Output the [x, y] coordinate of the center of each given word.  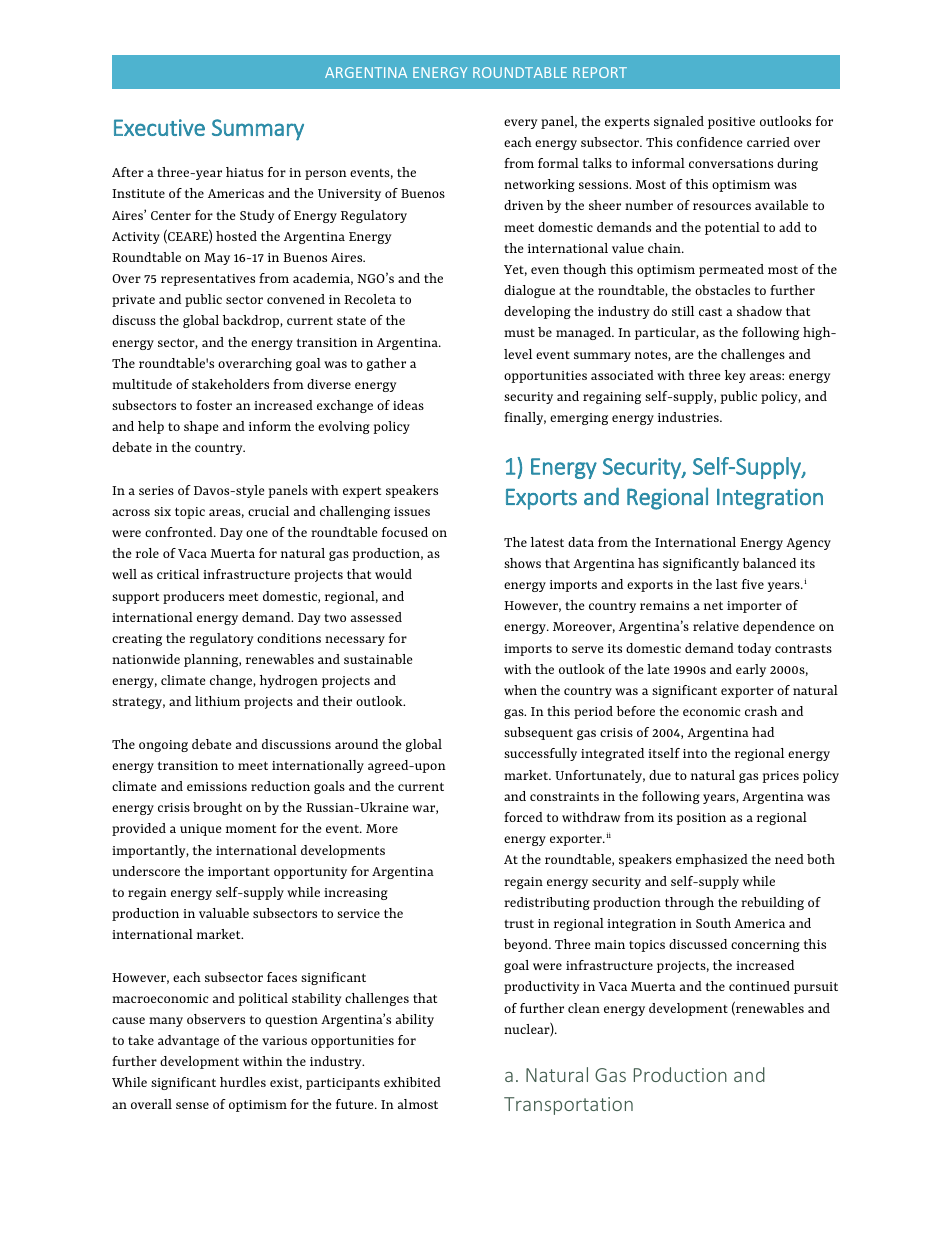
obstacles [722, 290]
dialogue [529, 291]
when [520, 690]
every [520, 124]
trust [519, 924]
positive [731, 123]
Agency [808, 544]
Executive [159, 127]
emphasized [712, 860]
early [751, 670]
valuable [224, 913]
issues [412, 511]
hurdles [243, 1082]
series [156, 490]
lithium [217, 701]
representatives [208, 280]
